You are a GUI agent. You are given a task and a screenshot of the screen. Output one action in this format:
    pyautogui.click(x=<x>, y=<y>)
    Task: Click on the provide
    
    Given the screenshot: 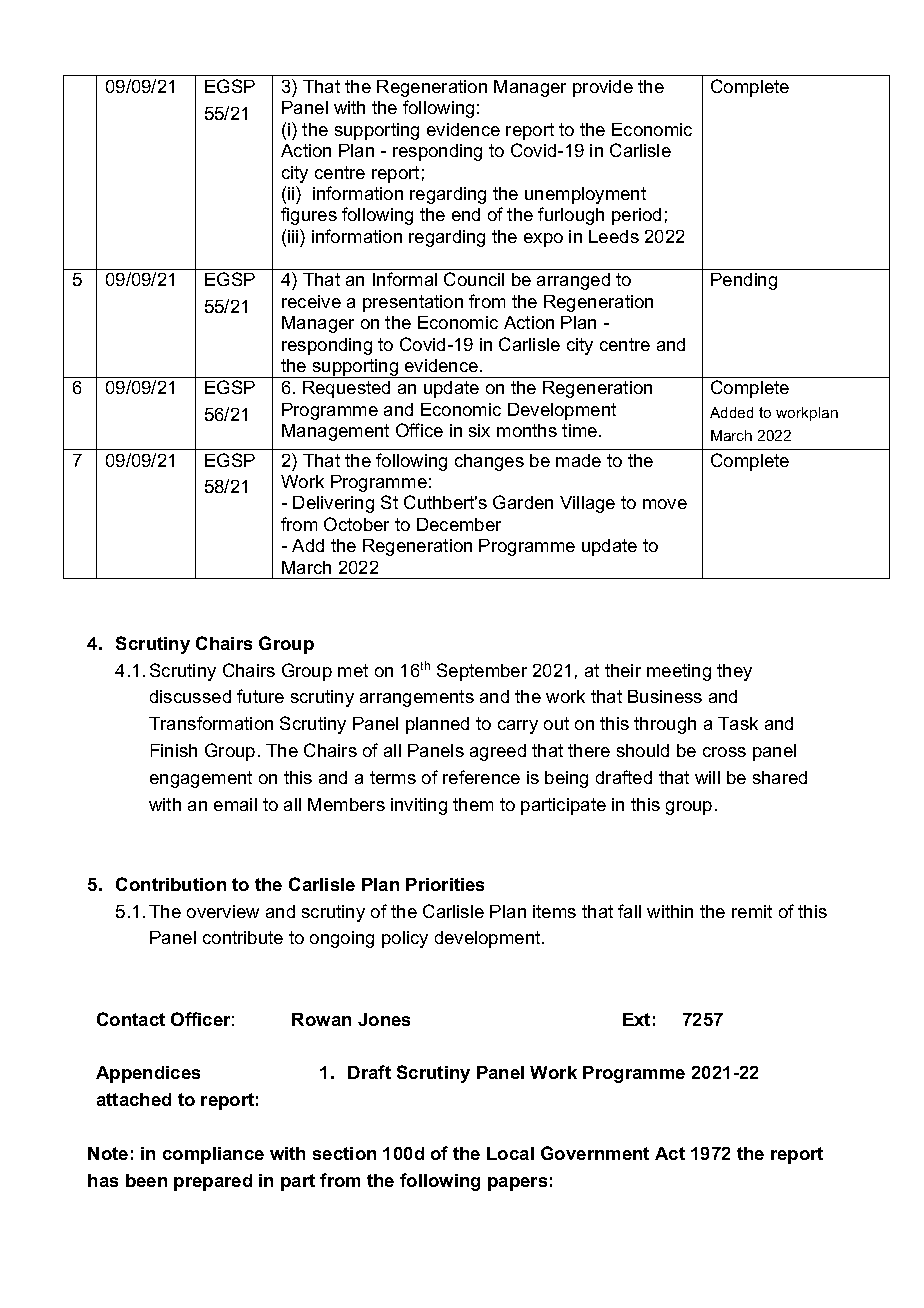 What is the action you would take?
    pyautogui.click(x=603, y=88)
